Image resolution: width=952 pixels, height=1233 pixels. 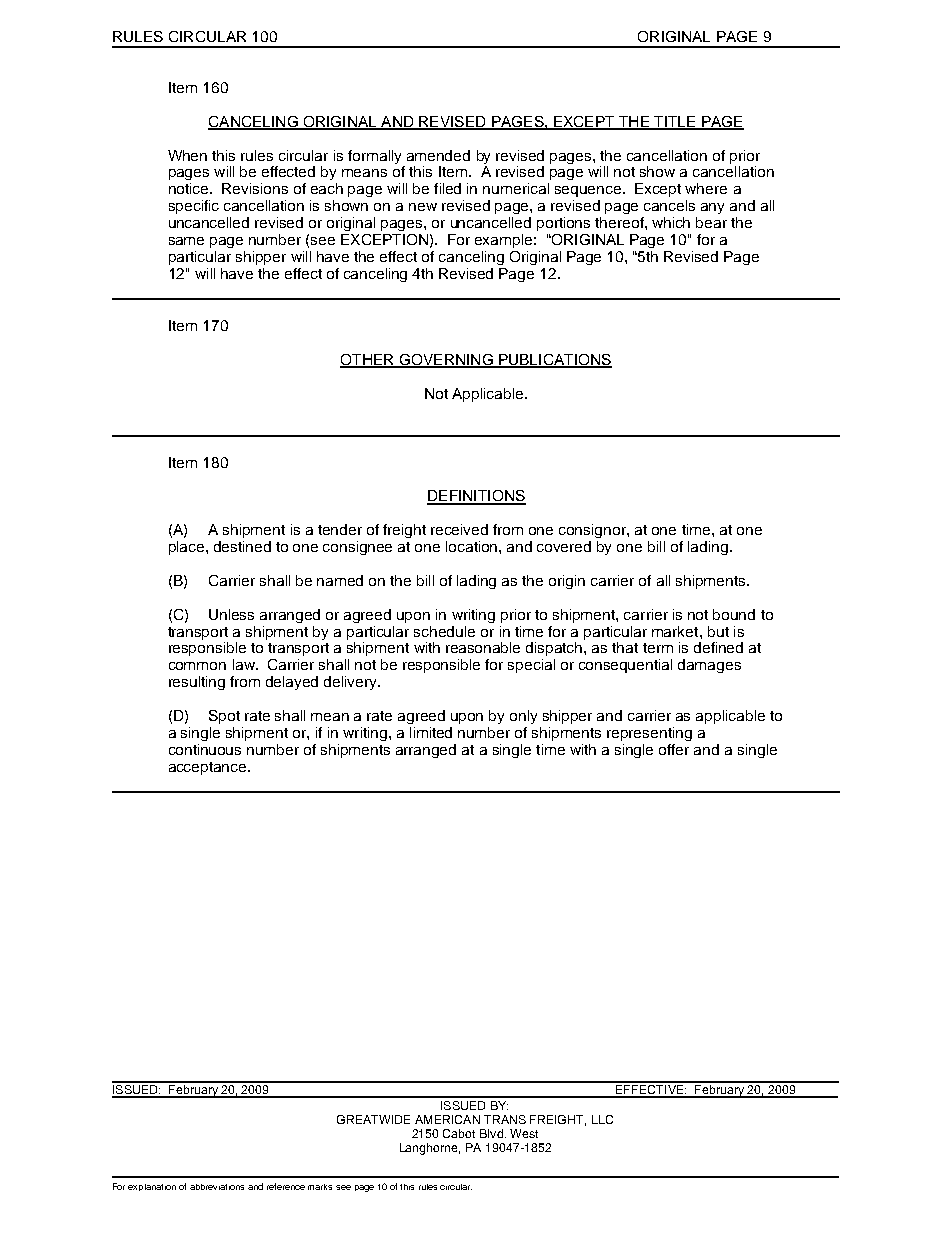 What do you see at coordinates (459, 1133) in the page?
I see `Cabot` at bounding box center [459, 1133].
